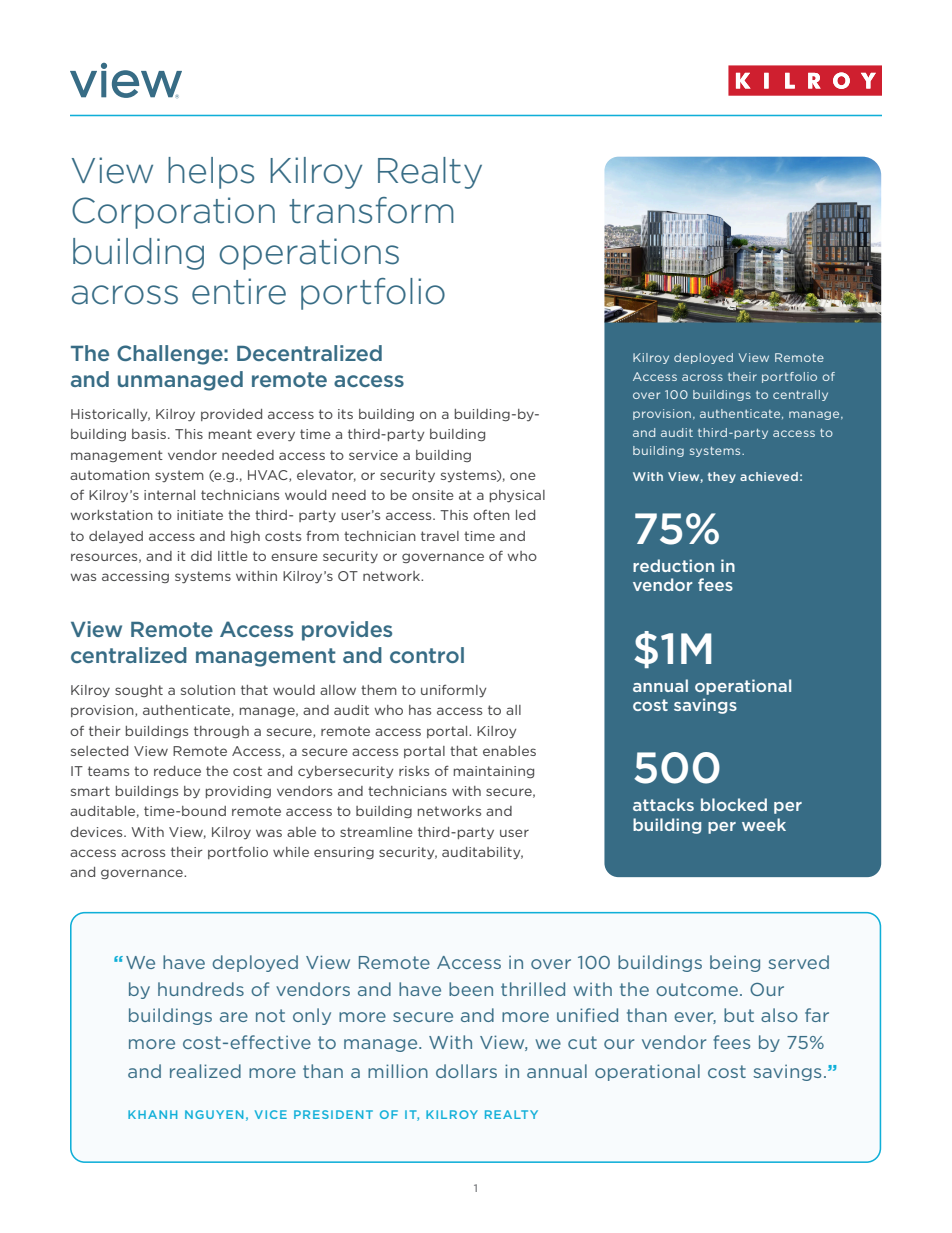  I want to click on Corporation, so click(173, 213).
